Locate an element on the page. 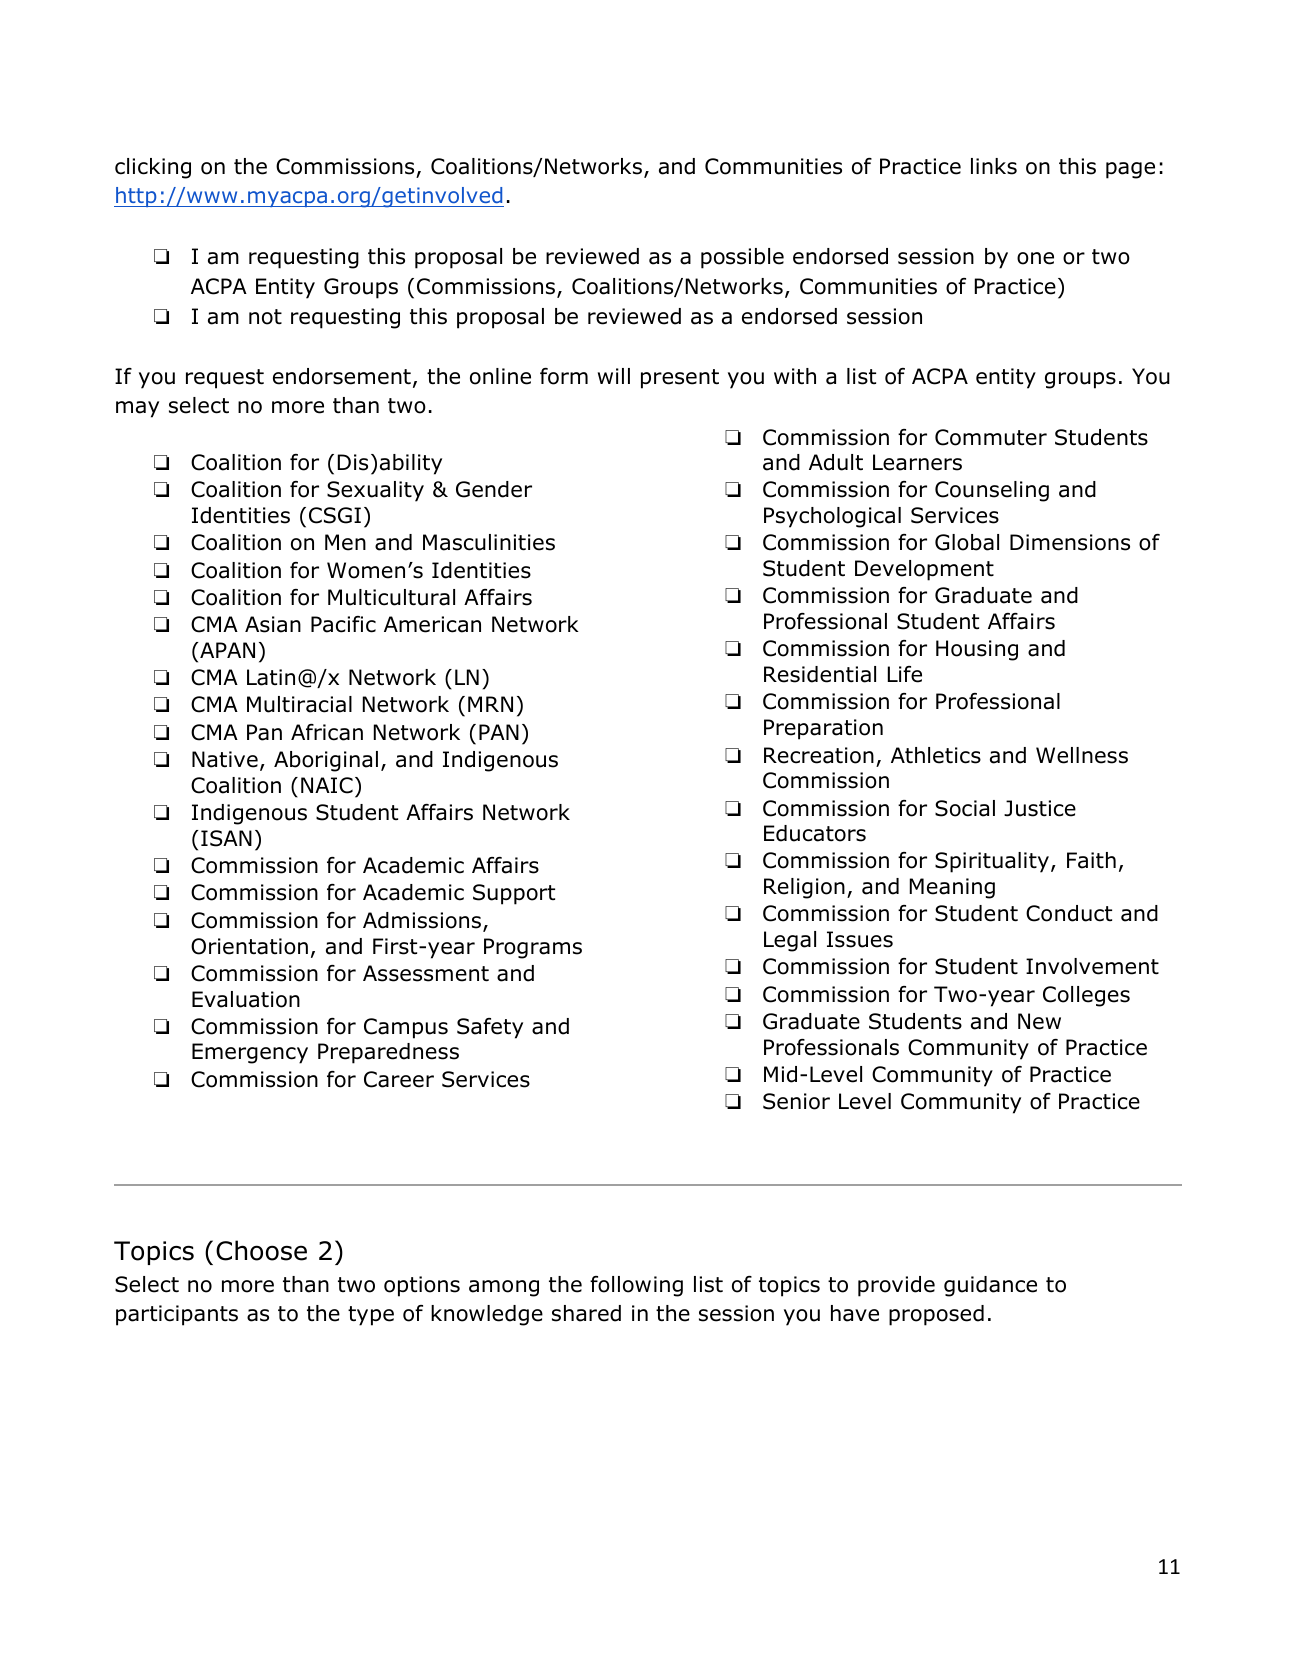  Counseling is located at coordinates (992, 491).
